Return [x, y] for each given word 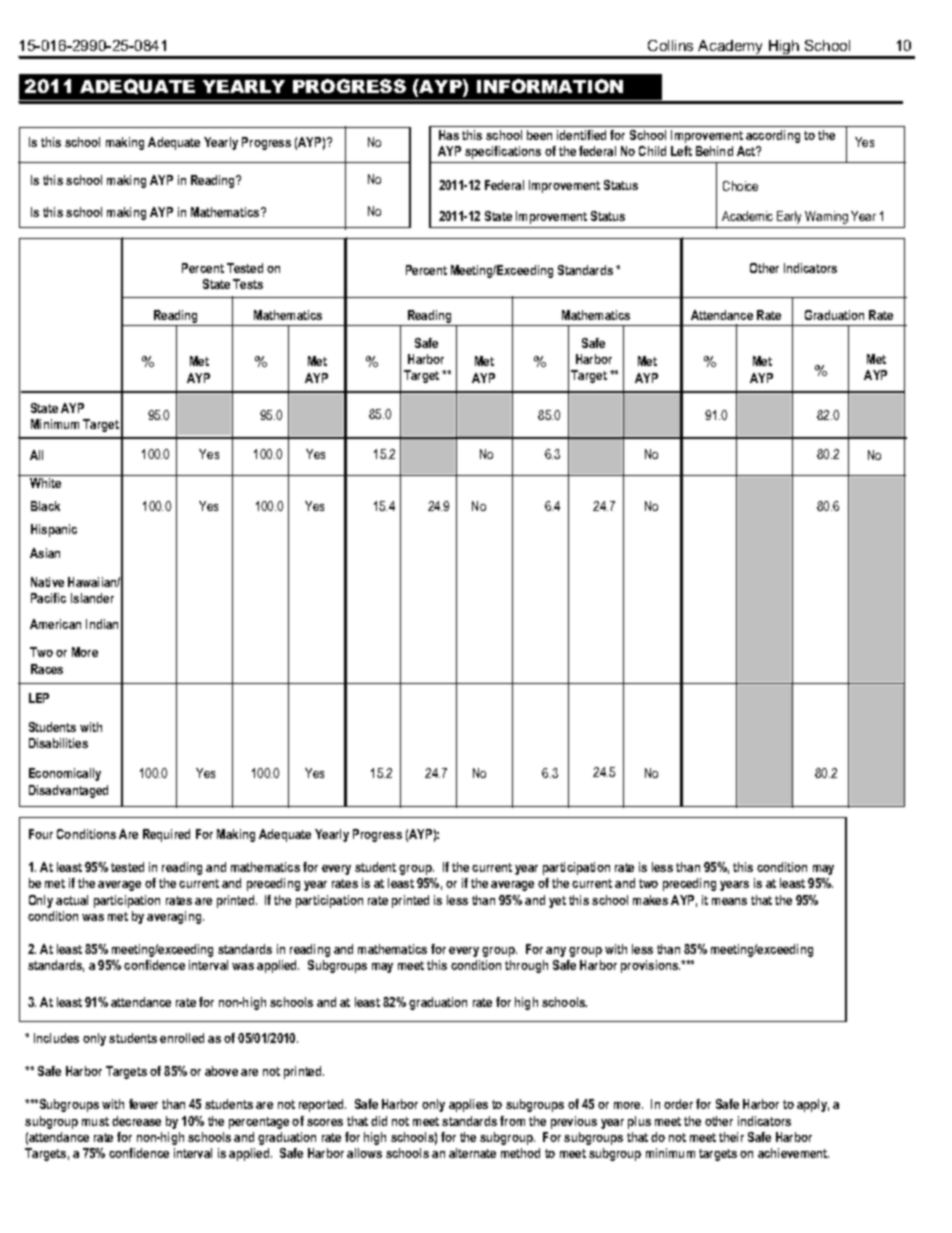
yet [557, 902]
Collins [670, 45]
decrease [136, 1121]
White [45, 483]
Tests [248, 284]
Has [449, 135]
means [729, 901]
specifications [503, 152]
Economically [65, 774]
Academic [747, 216]
